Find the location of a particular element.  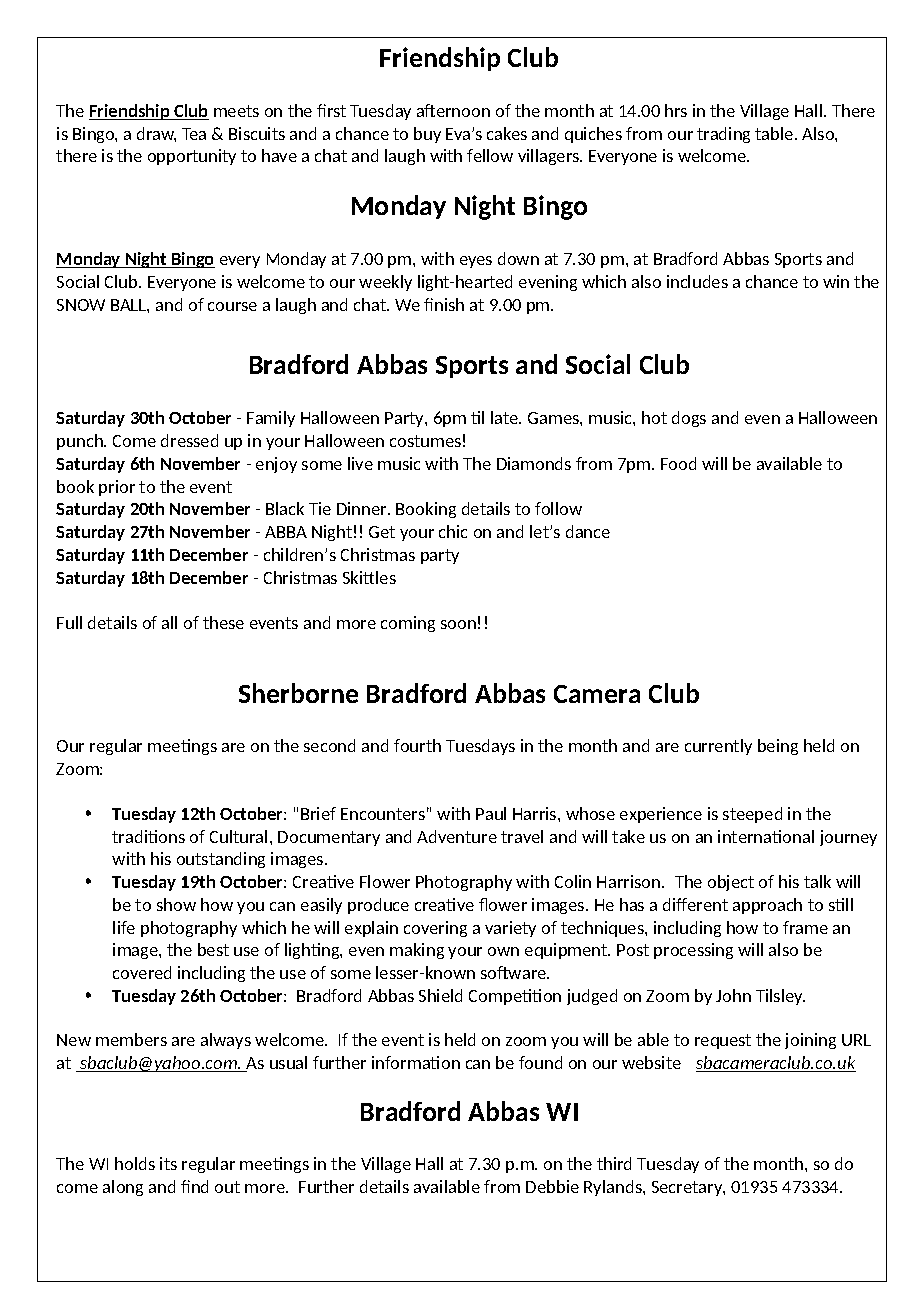

traditions is located at coordinates (148, 836).
